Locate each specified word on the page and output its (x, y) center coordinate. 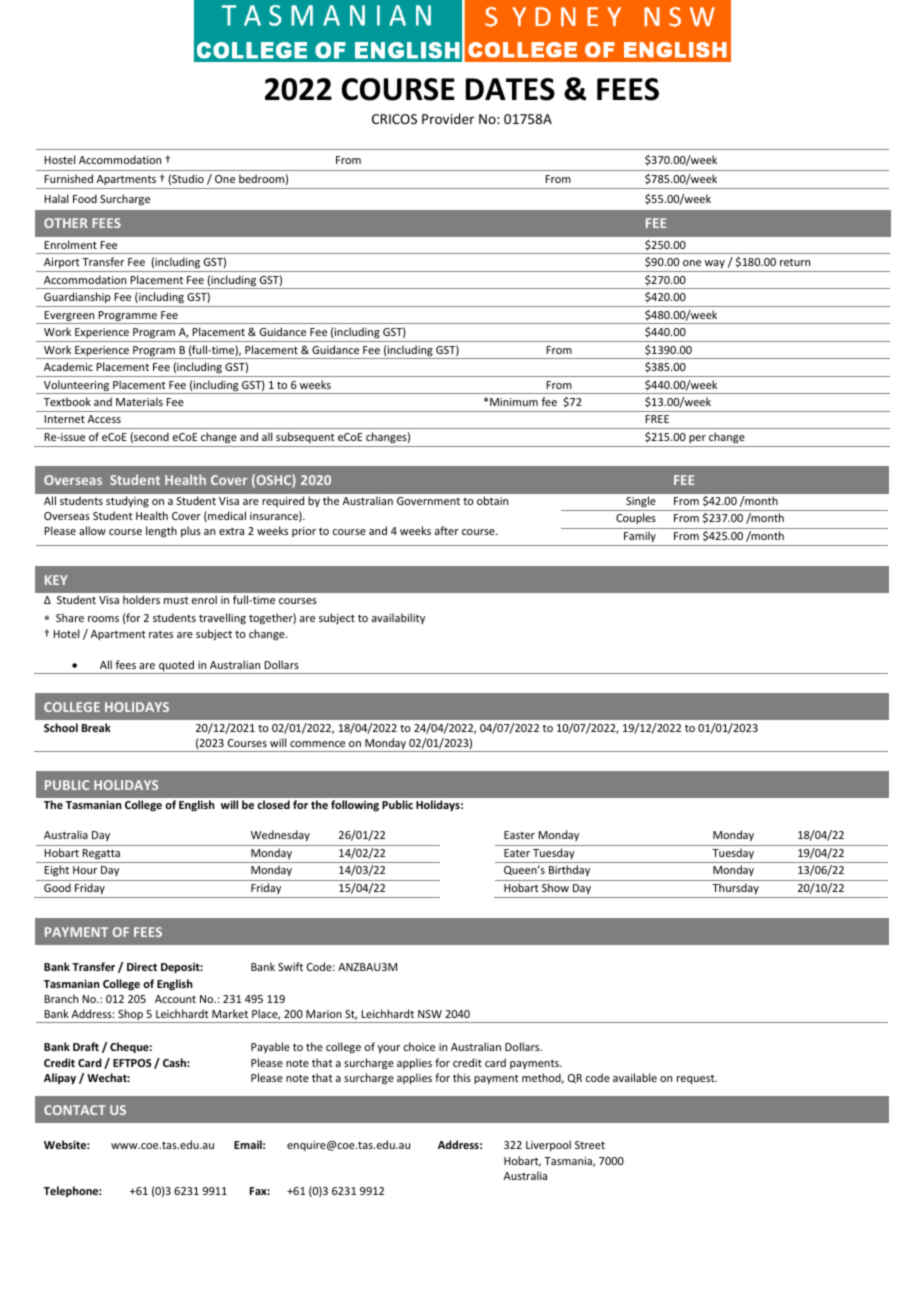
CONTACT (75, 1110)
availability (398, 618)
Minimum (514, 402)
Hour (85, 870)
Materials (139, 401)
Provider (448, 118)
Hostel (60, 159)
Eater (517, 853)
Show (555, 887)
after (447, 530)
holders (141, 599)
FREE (657, 419)
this (462, 1077)
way (715, 264)
